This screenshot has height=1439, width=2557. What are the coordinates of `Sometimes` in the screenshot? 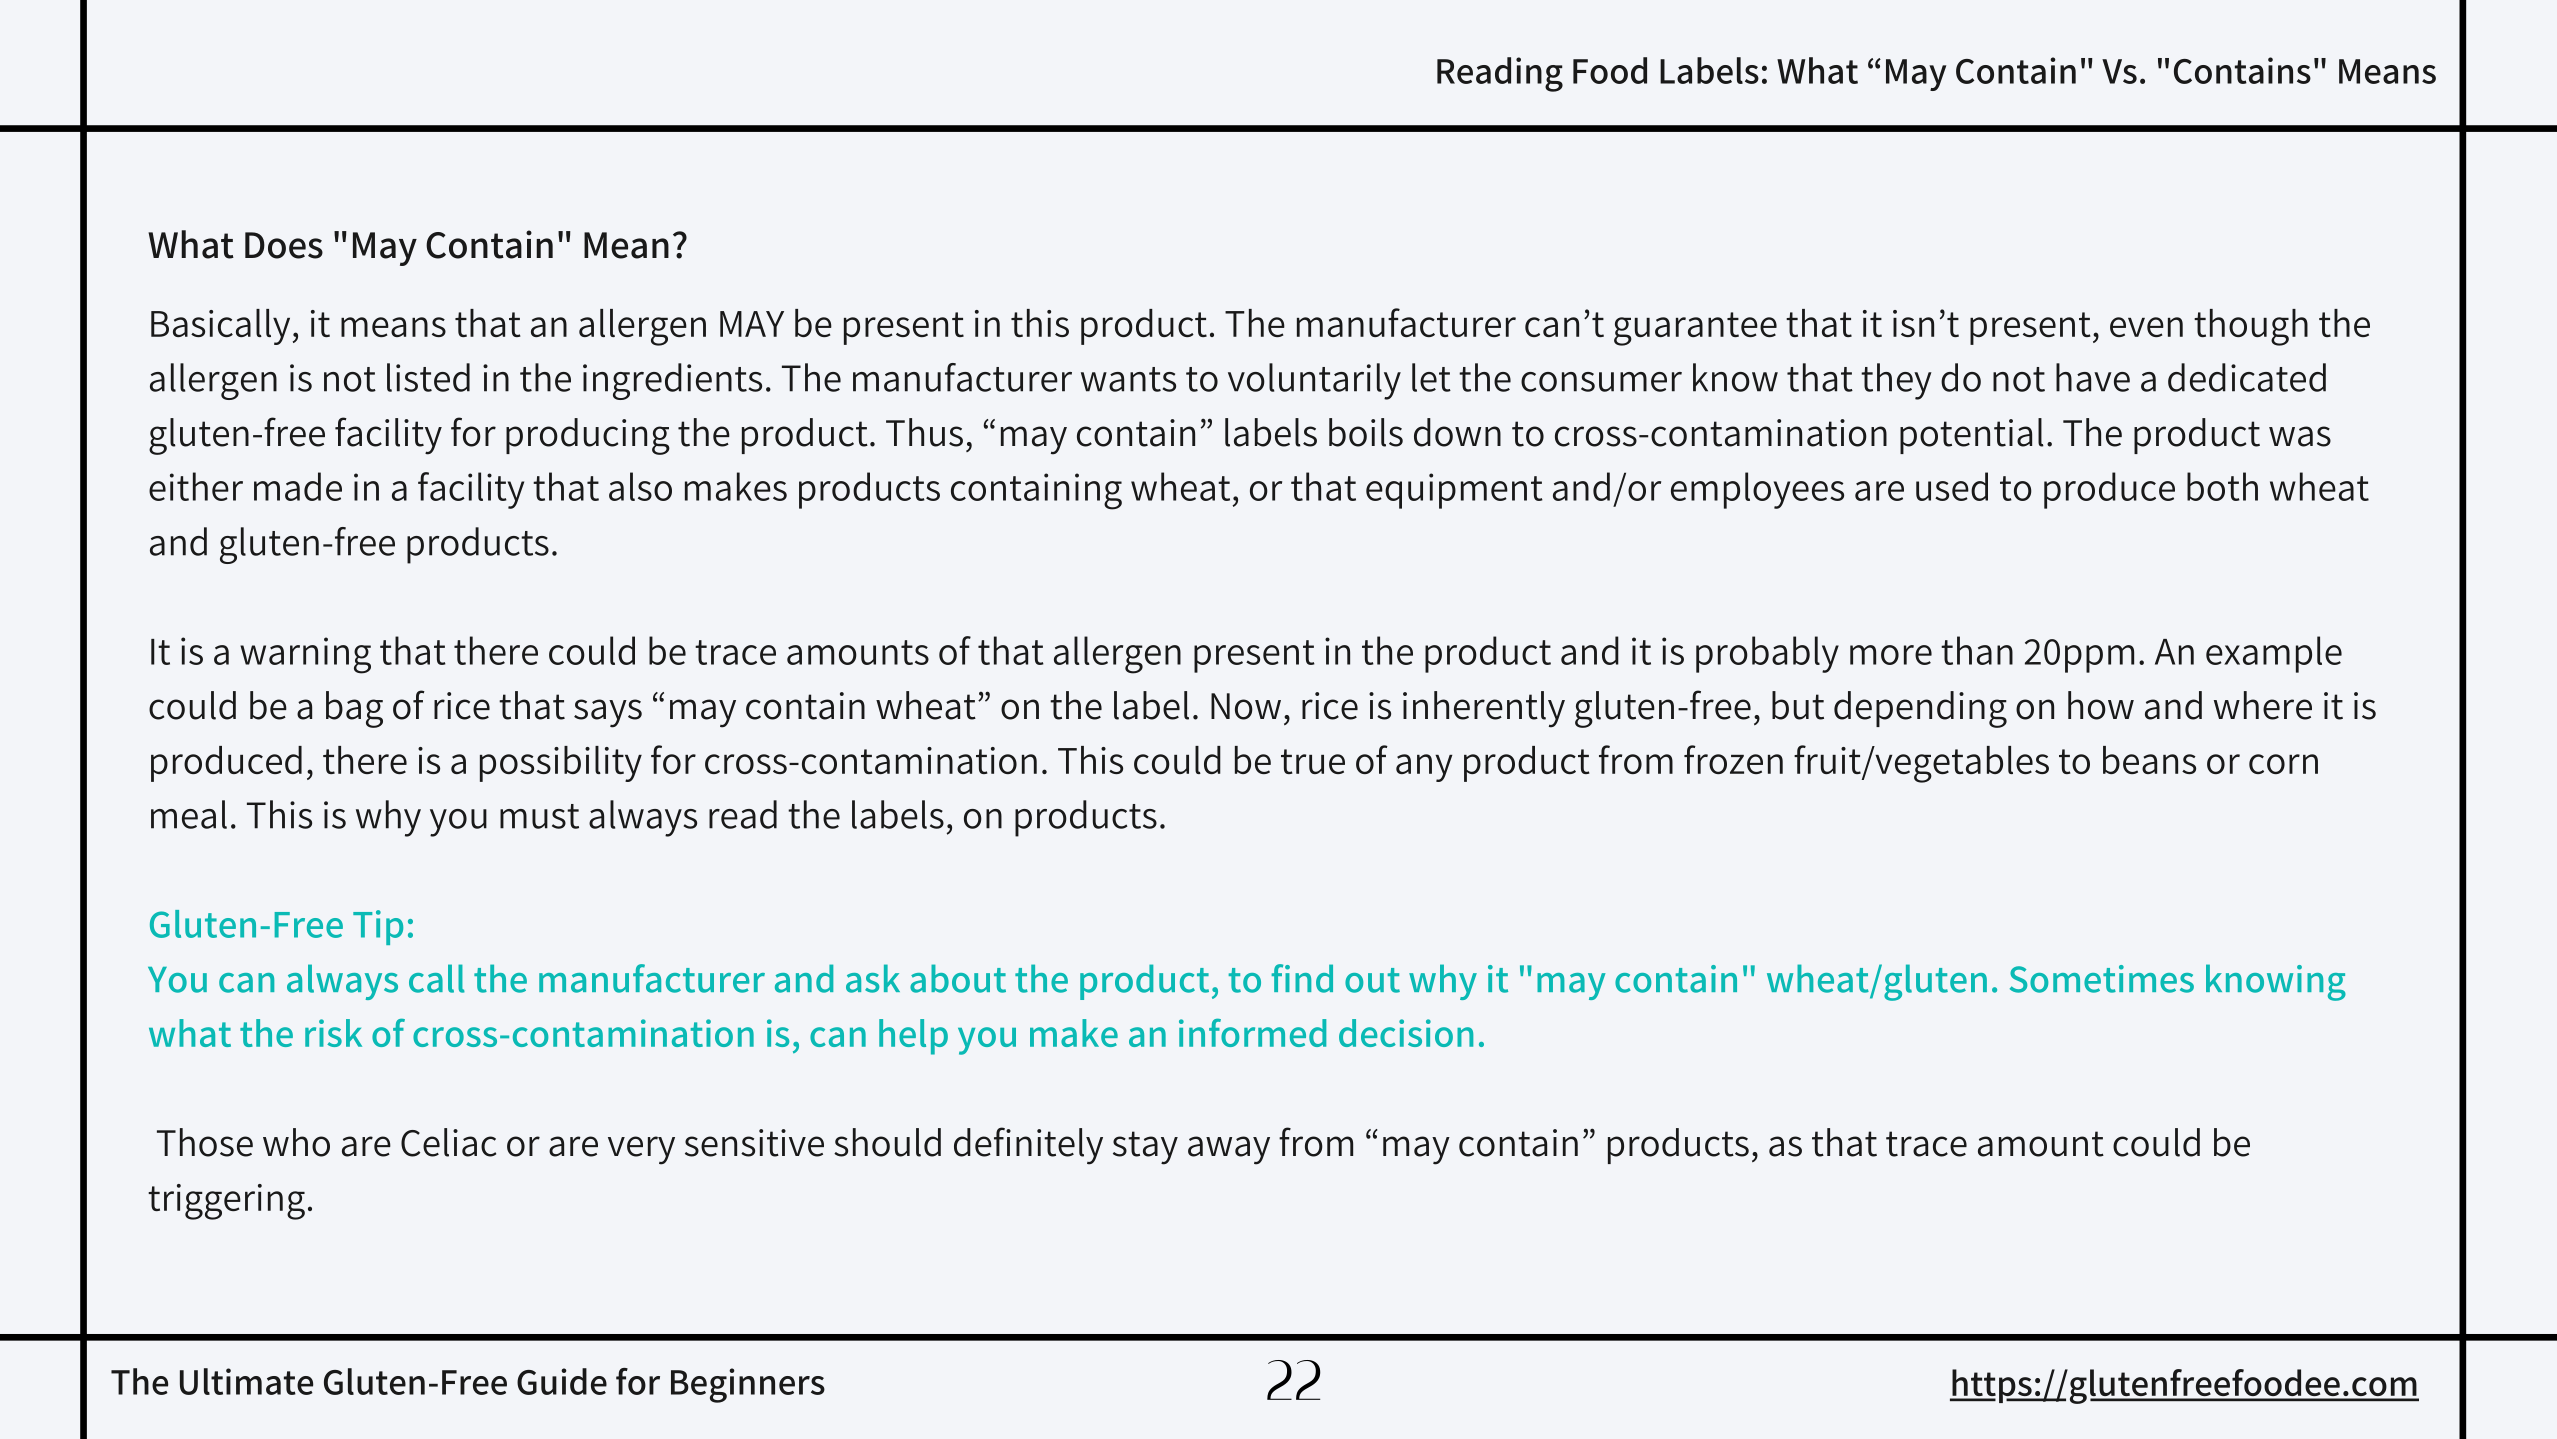 It's located at (2102, 979).
